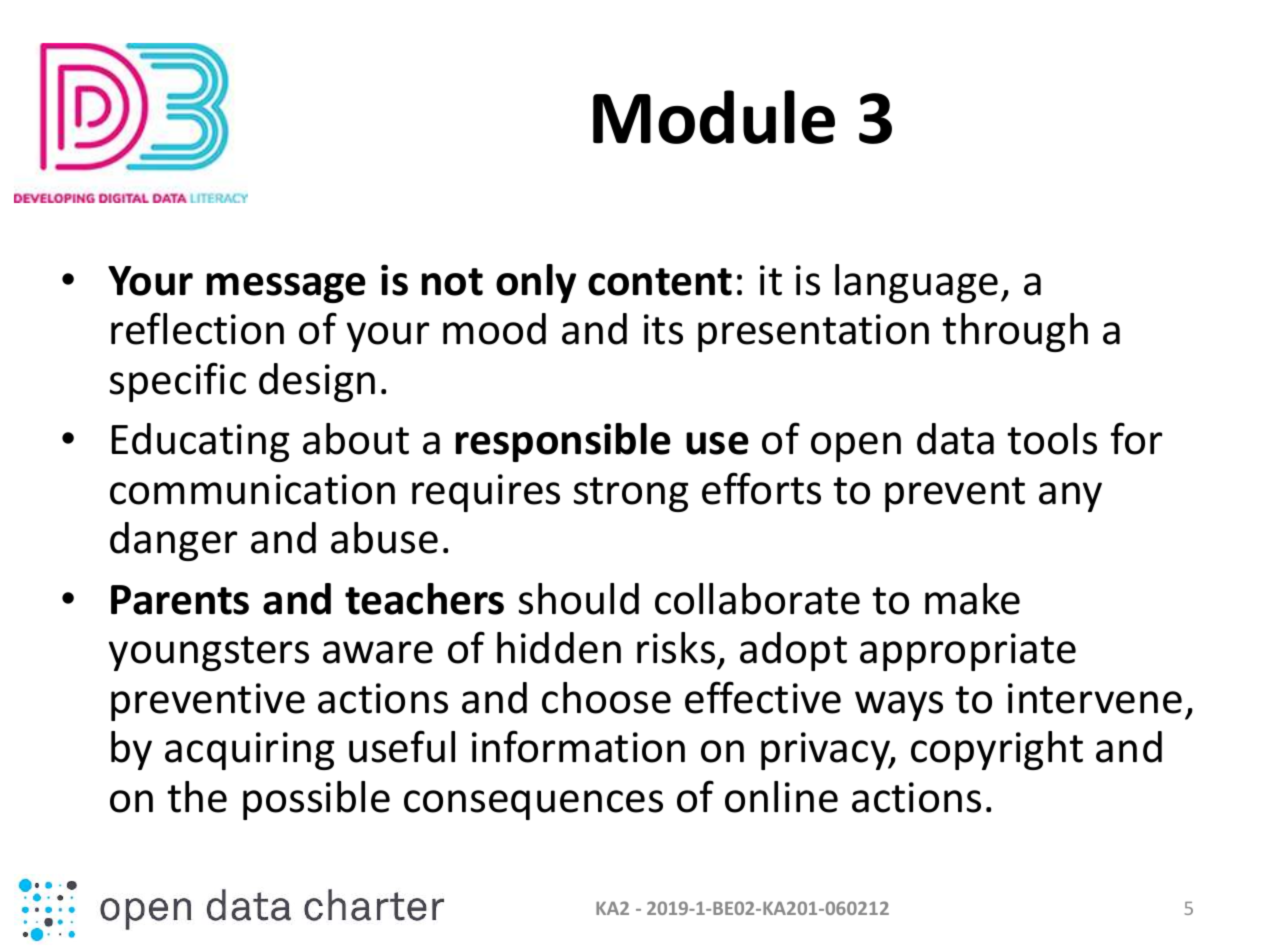 This screenshot has height=952, width=1270. What do you see at coordinates (563, 442) in the screenshot?
I see `responsible` at bounding box center [563, 442].
